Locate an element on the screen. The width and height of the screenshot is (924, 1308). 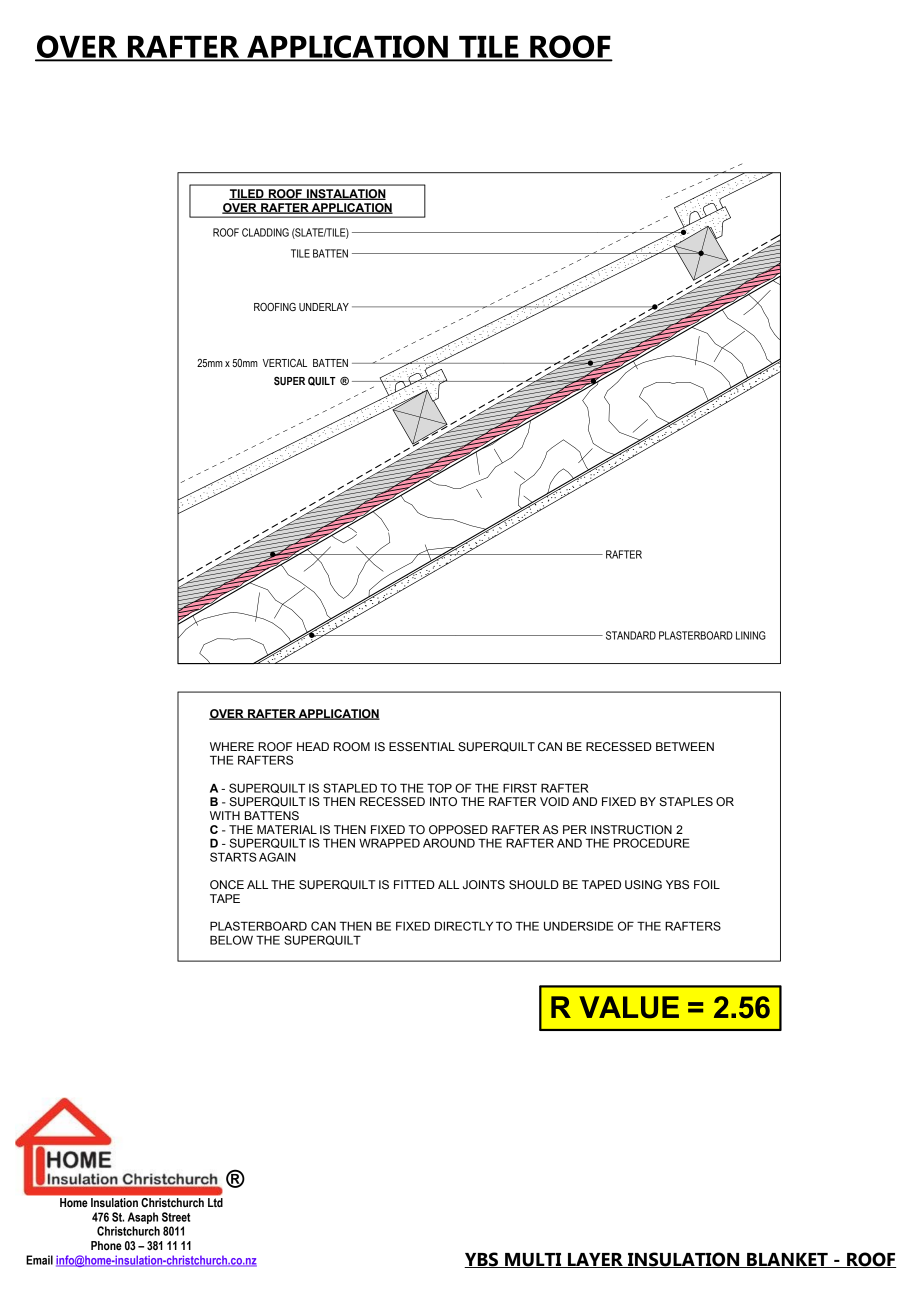
Asaph is located at coordinates (143, 1218).
